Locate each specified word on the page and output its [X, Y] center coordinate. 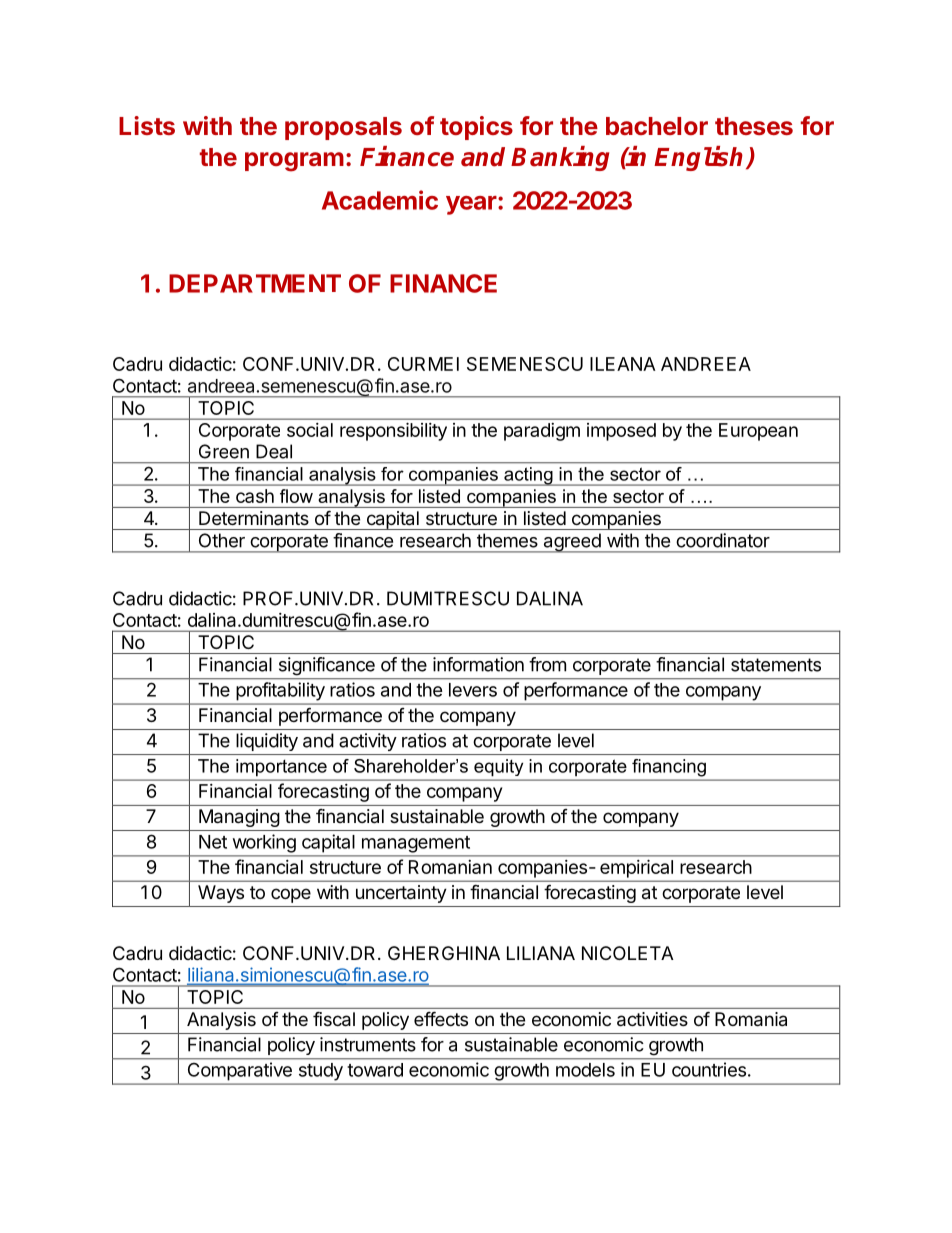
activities [652, 1019]
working [264, 843]
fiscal [334, 1019]
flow [296, 496]
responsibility [393, 431]
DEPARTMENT [255, 283]
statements [776, 665]
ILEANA [623, 364]
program [294, 162]
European [758, 432]
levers [473, 690]
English [700, 158]
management [416, 844]
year [472, 205]
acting [528, 476]
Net [213, 842]
